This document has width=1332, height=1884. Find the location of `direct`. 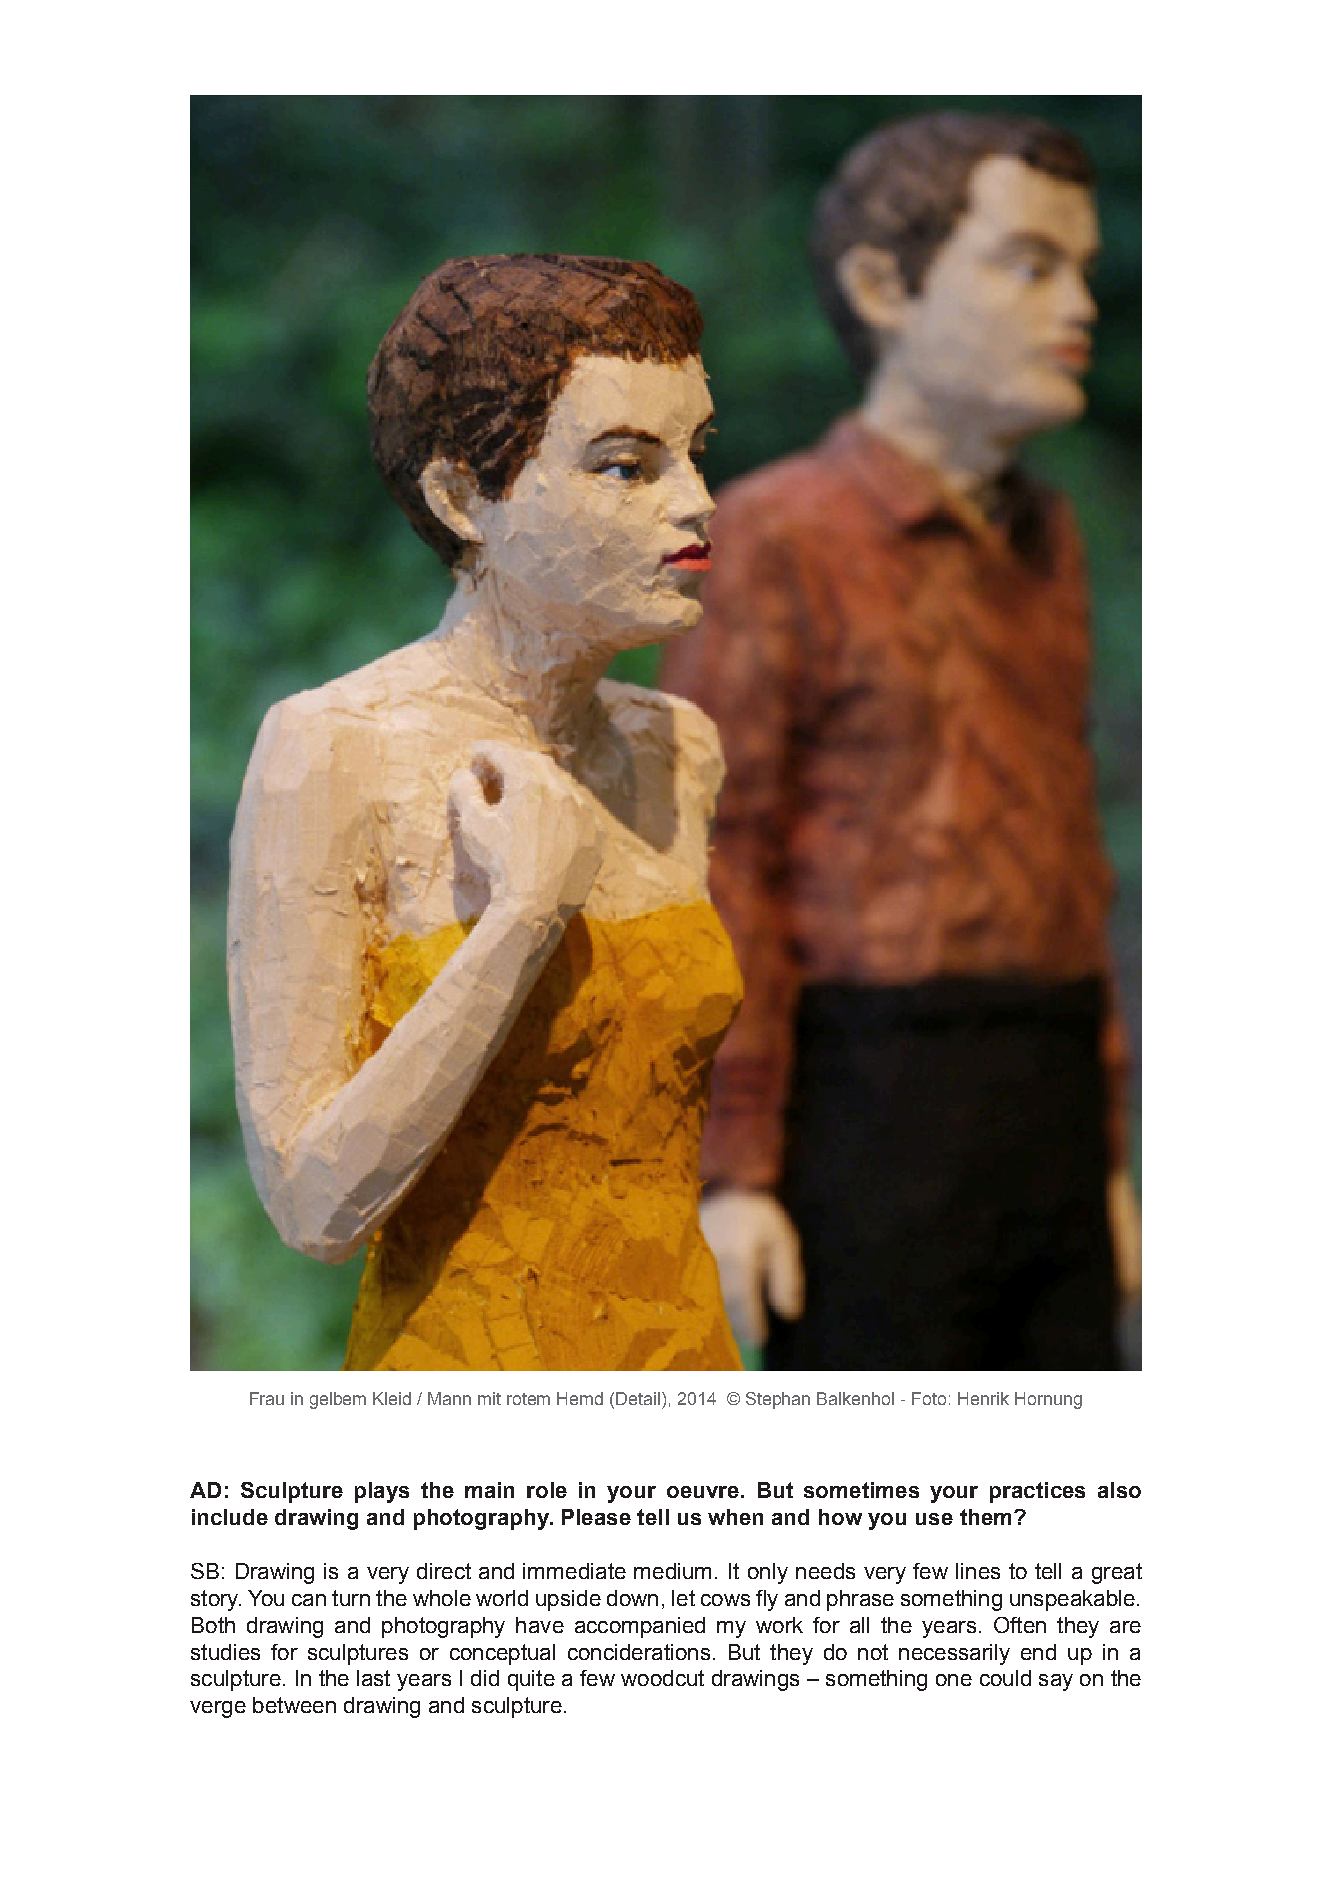

direct is located at coordinates (444, 1571).
